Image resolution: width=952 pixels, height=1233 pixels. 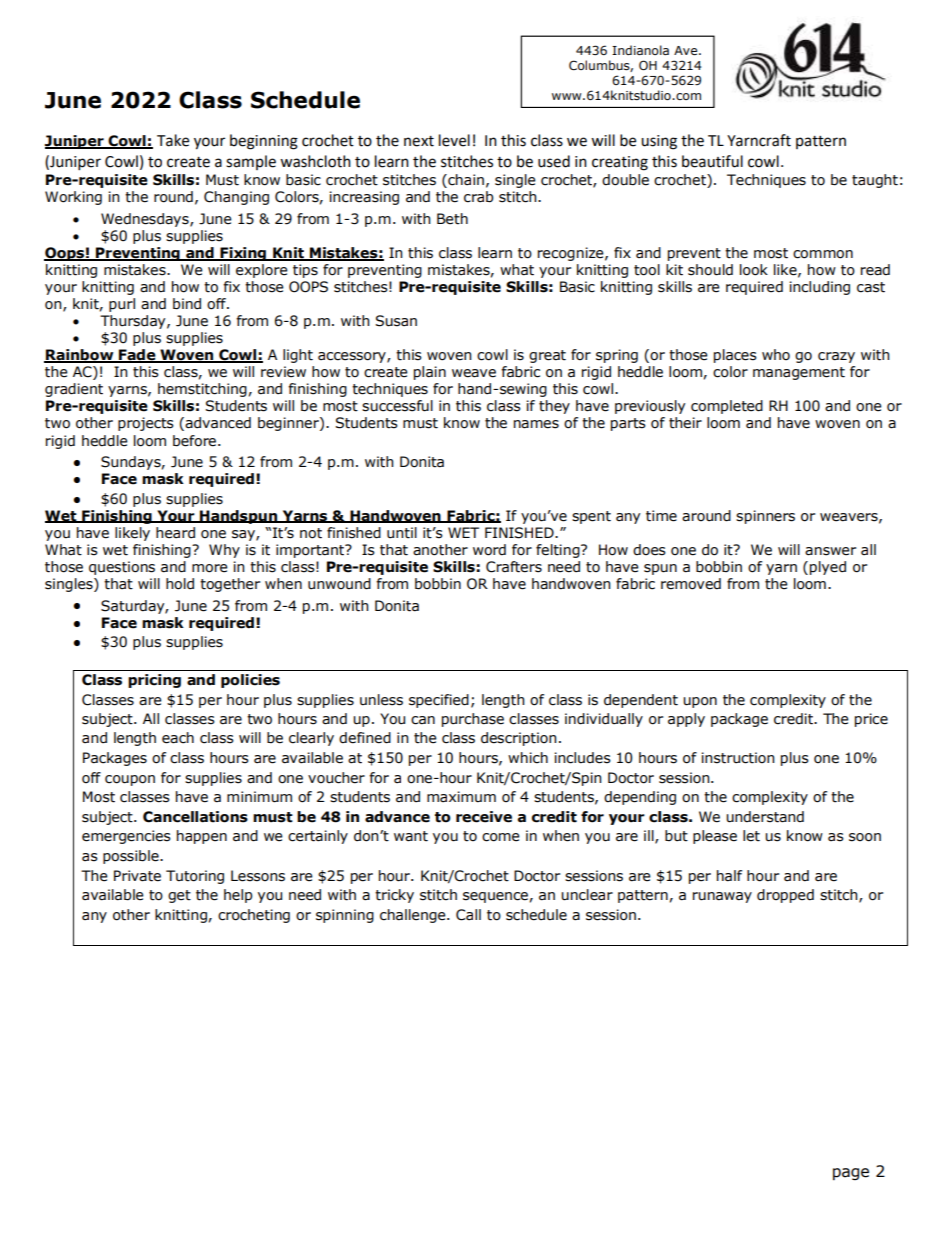 What do you see at coordinates (851, 1174) in the screenshot?
I see `page` at bounding box center [851, 1174].
